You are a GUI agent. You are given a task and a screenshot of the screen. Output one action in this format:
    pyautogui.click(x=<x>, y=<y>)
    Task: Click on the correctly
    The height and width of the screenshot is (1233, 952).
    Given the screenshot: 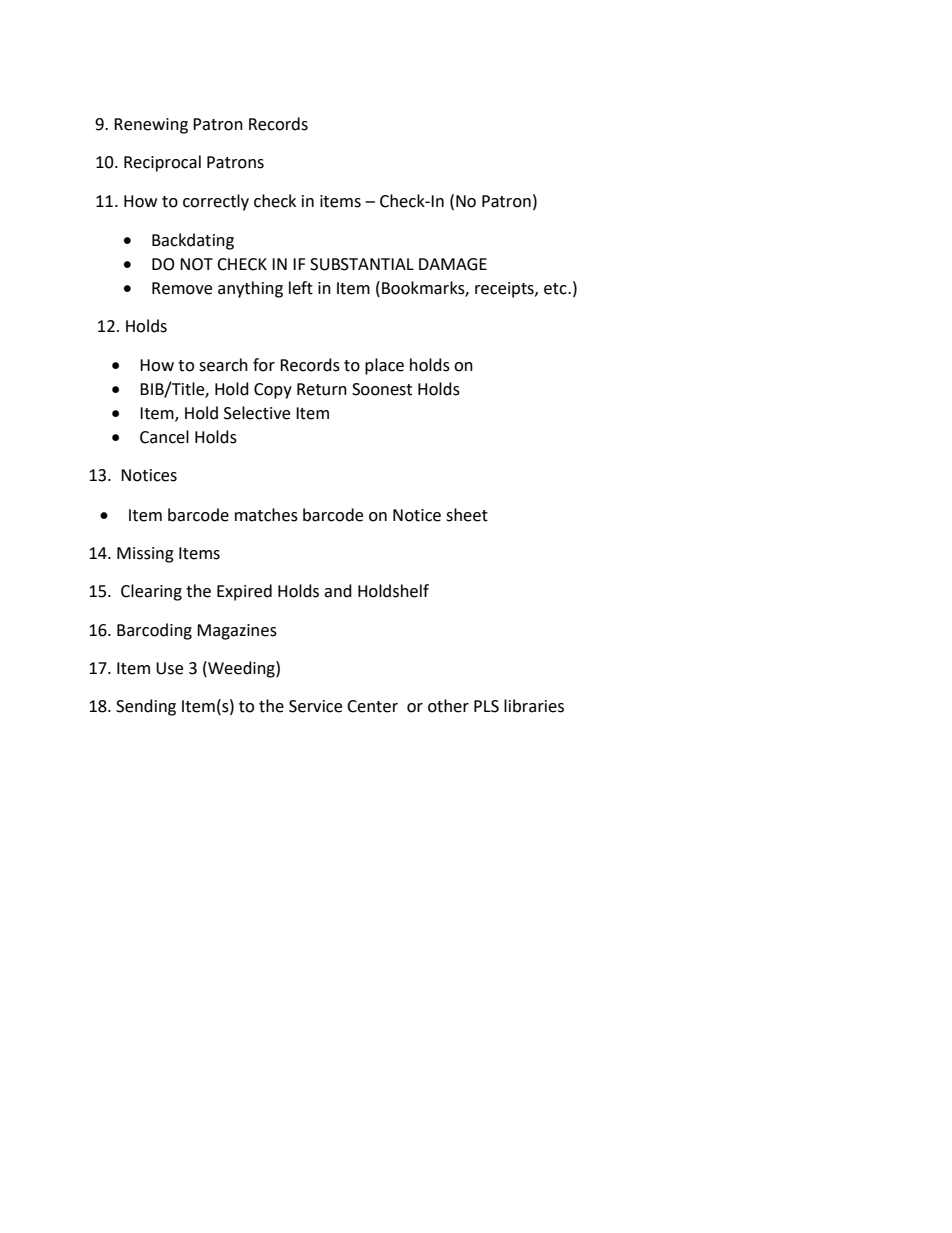 What is the action you would take?
    pyautogui.click(x=216, y=202)
